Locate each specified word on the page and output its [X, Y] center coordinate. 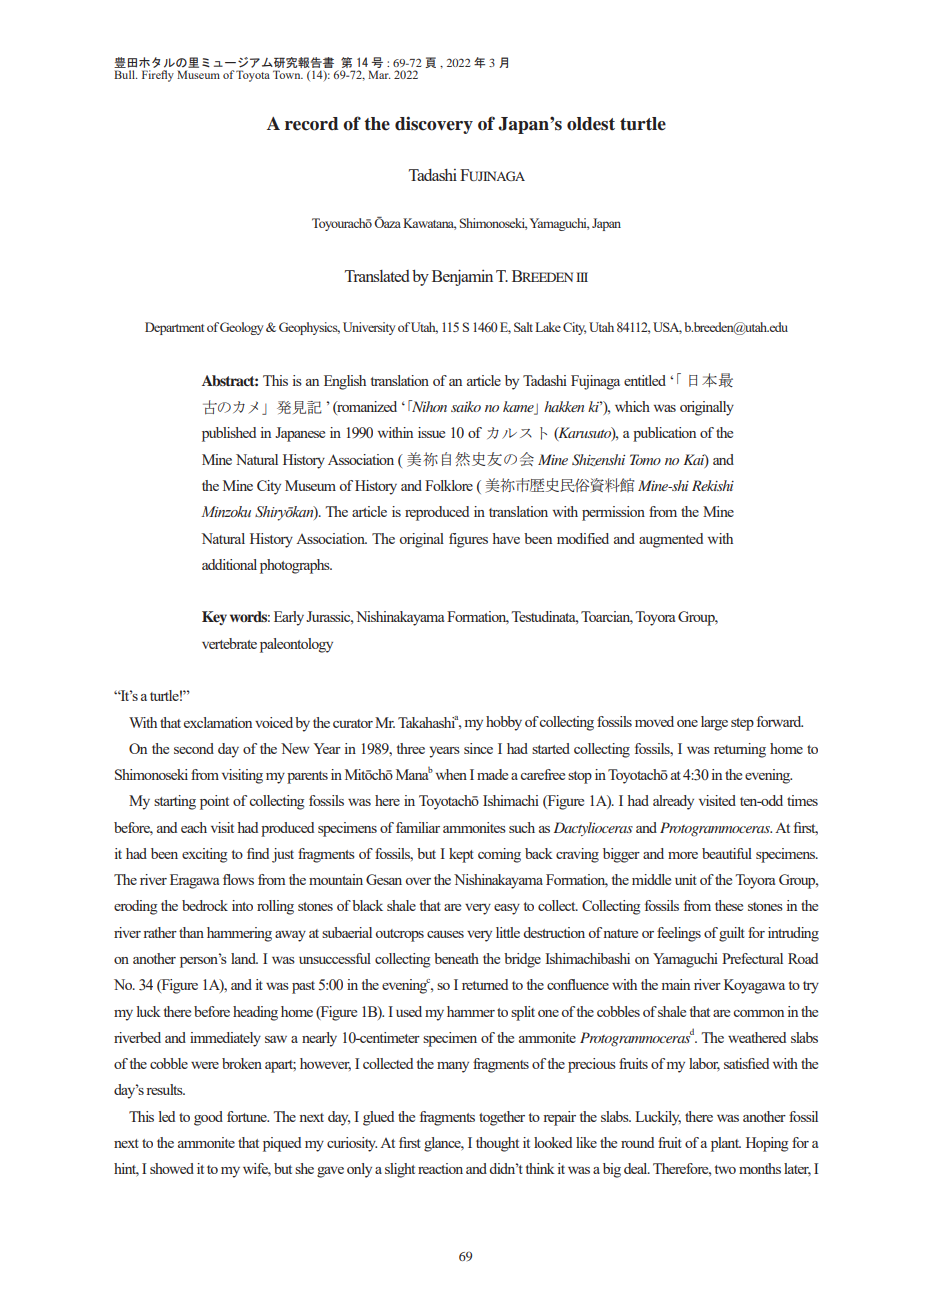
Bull [125, 74]
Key [214, 618]
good [208, 1118]
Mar [379, 74]
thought [497, 1144]
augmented [671, 540]
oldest [591, 124]
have [506, 538]
